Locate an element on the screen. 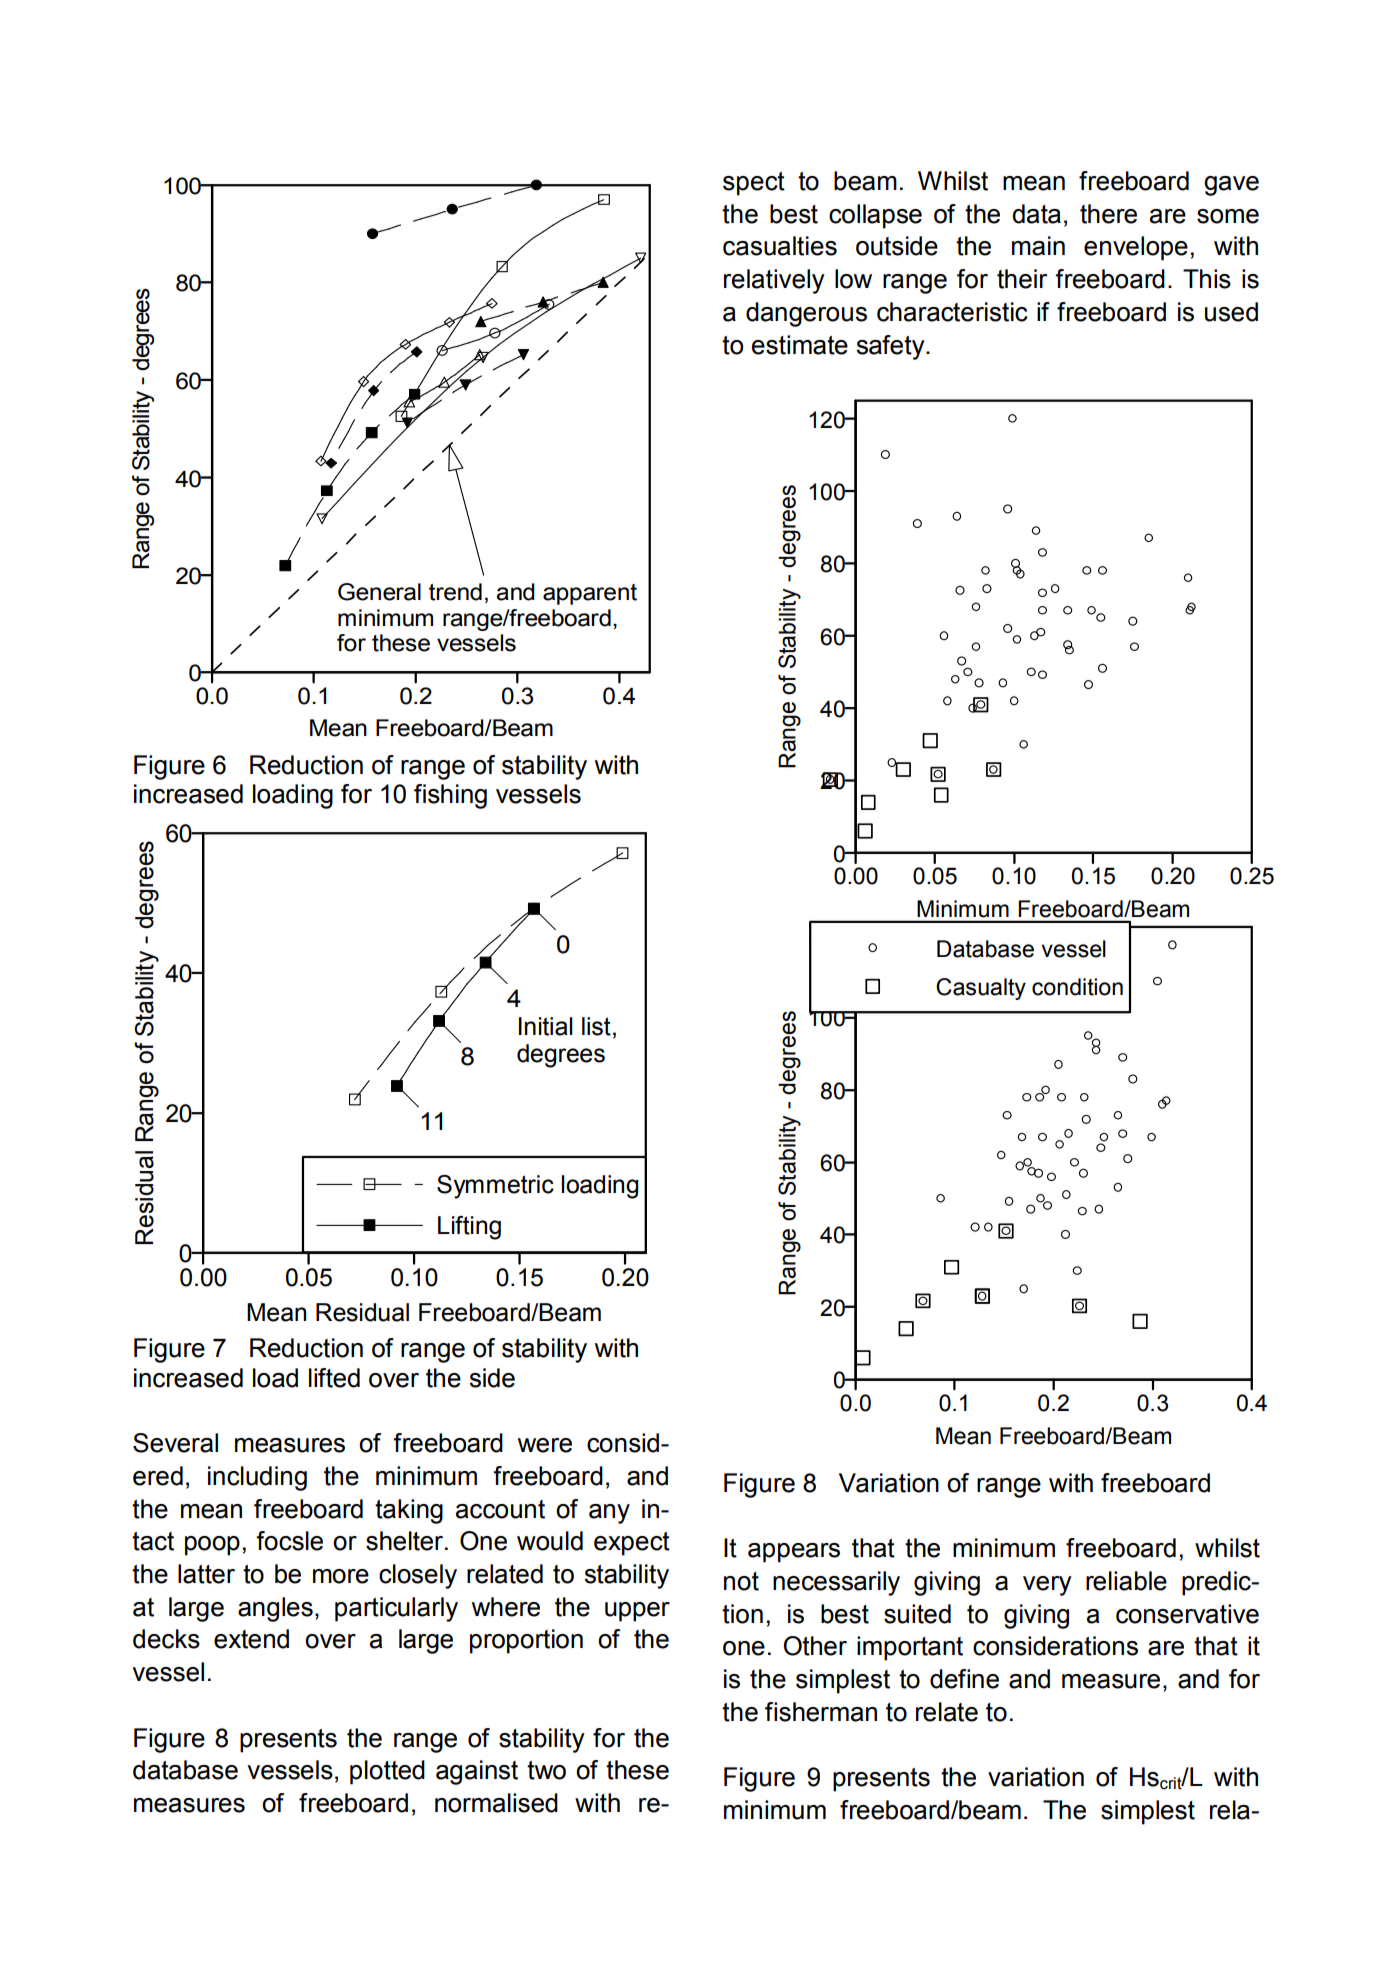 Image resolution: width=1391 pixels, height=1966 pixels. General is located at coordinates (379, 592).
